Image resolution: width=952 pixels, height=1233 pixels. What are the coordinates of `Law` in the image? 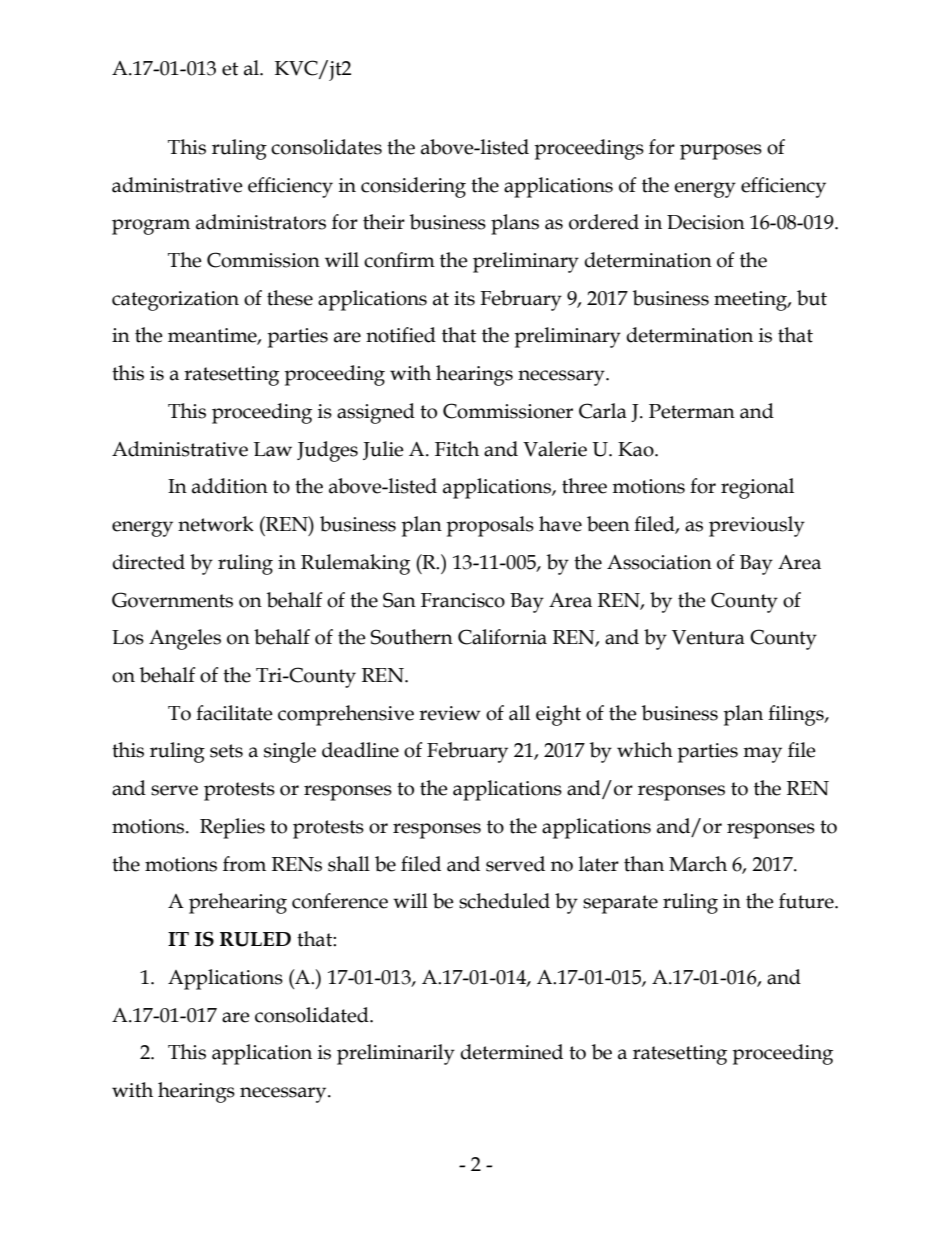 It's located at (273, 449).
